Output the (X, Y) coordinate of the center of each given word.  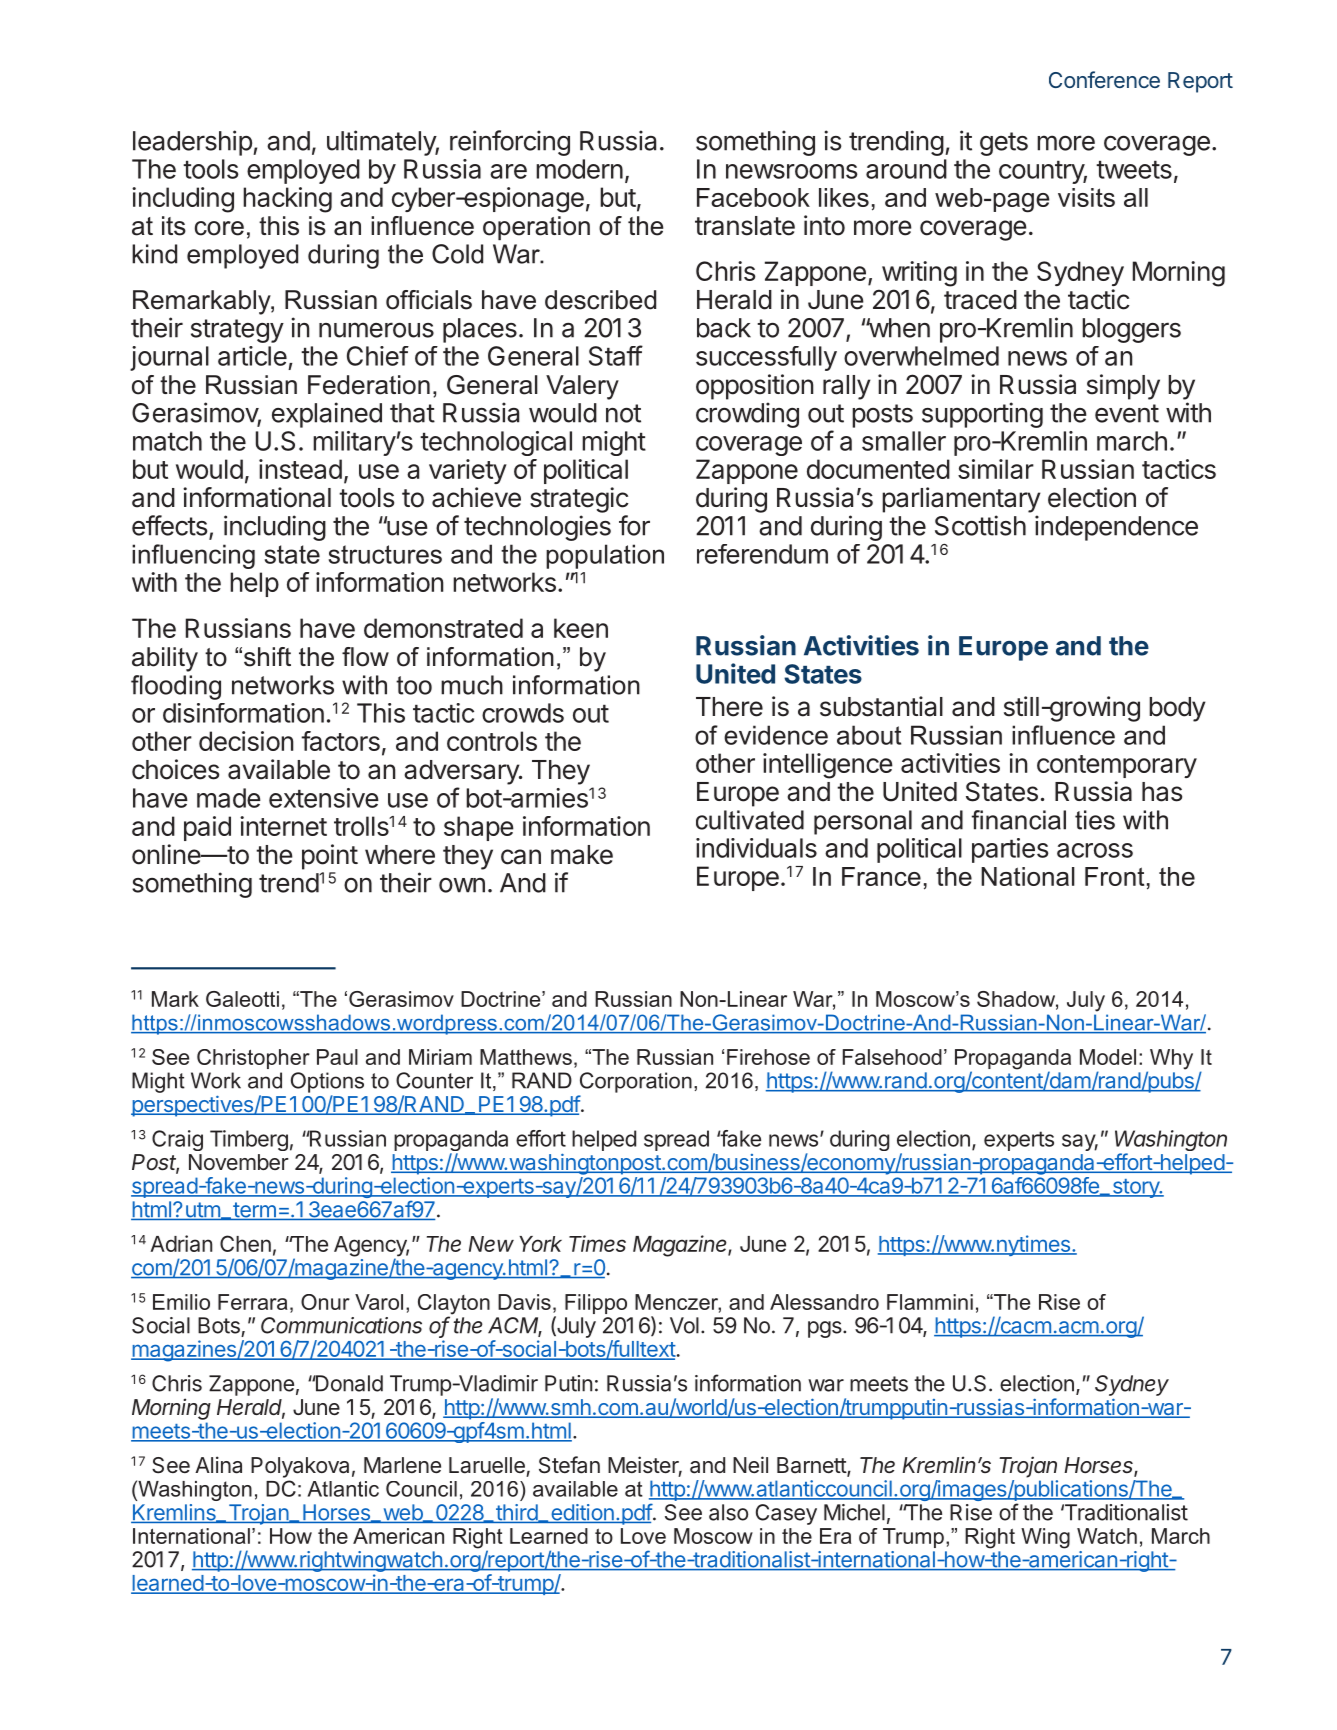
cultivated (750, 820)
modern (579, 169)
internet (283, 826)
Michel (854, 1512)
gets (1004, 144)
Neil (750, 1464)
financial (1019, 820)
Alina (218, 1465)
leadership (192, 143)
